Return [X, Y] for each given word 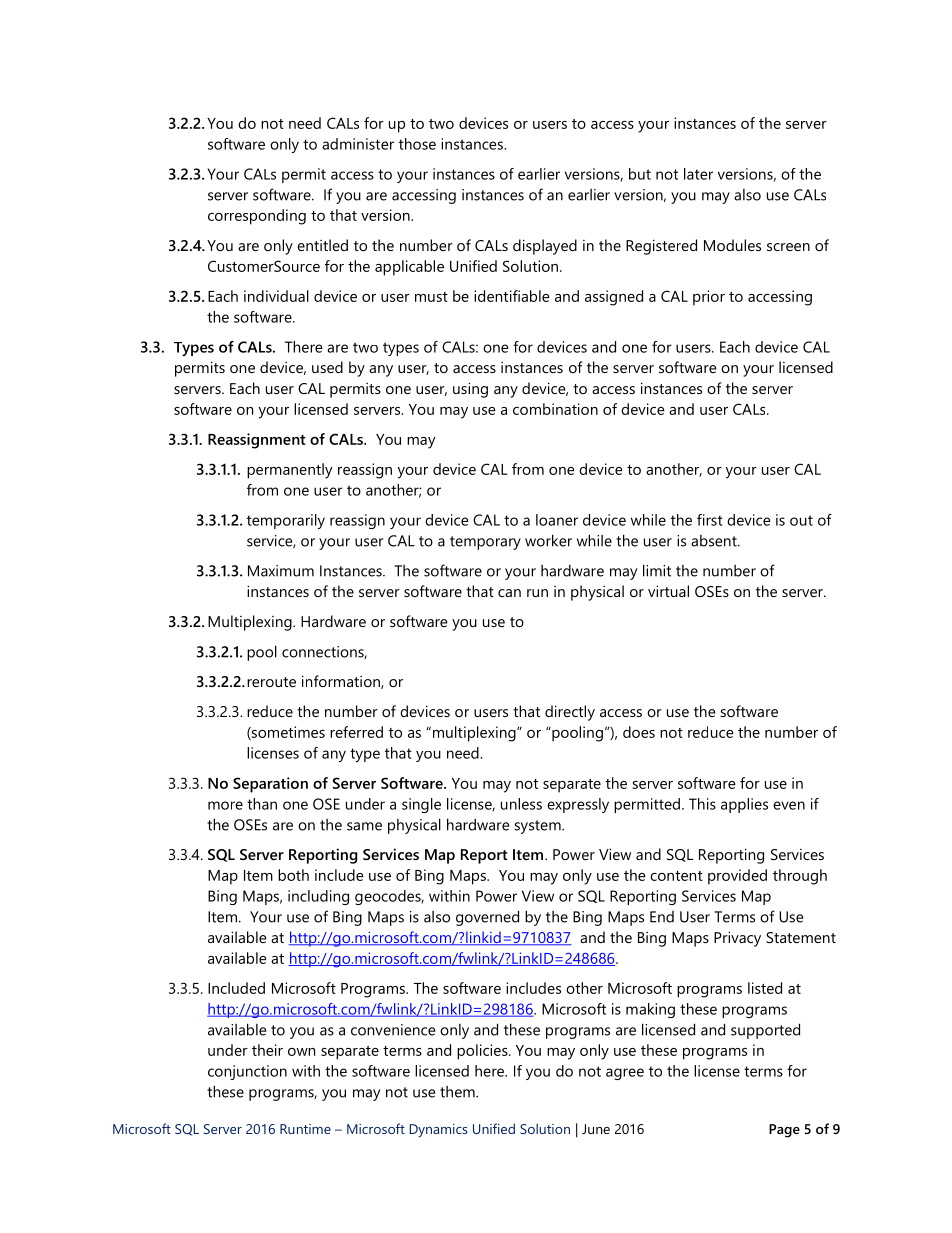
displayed [545, 247]
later [698, 174]
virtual [668, 591]
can [509, 593]
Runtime [305, 1129]
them [458, 1092]
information [342, 682]
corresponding [257, 217]
